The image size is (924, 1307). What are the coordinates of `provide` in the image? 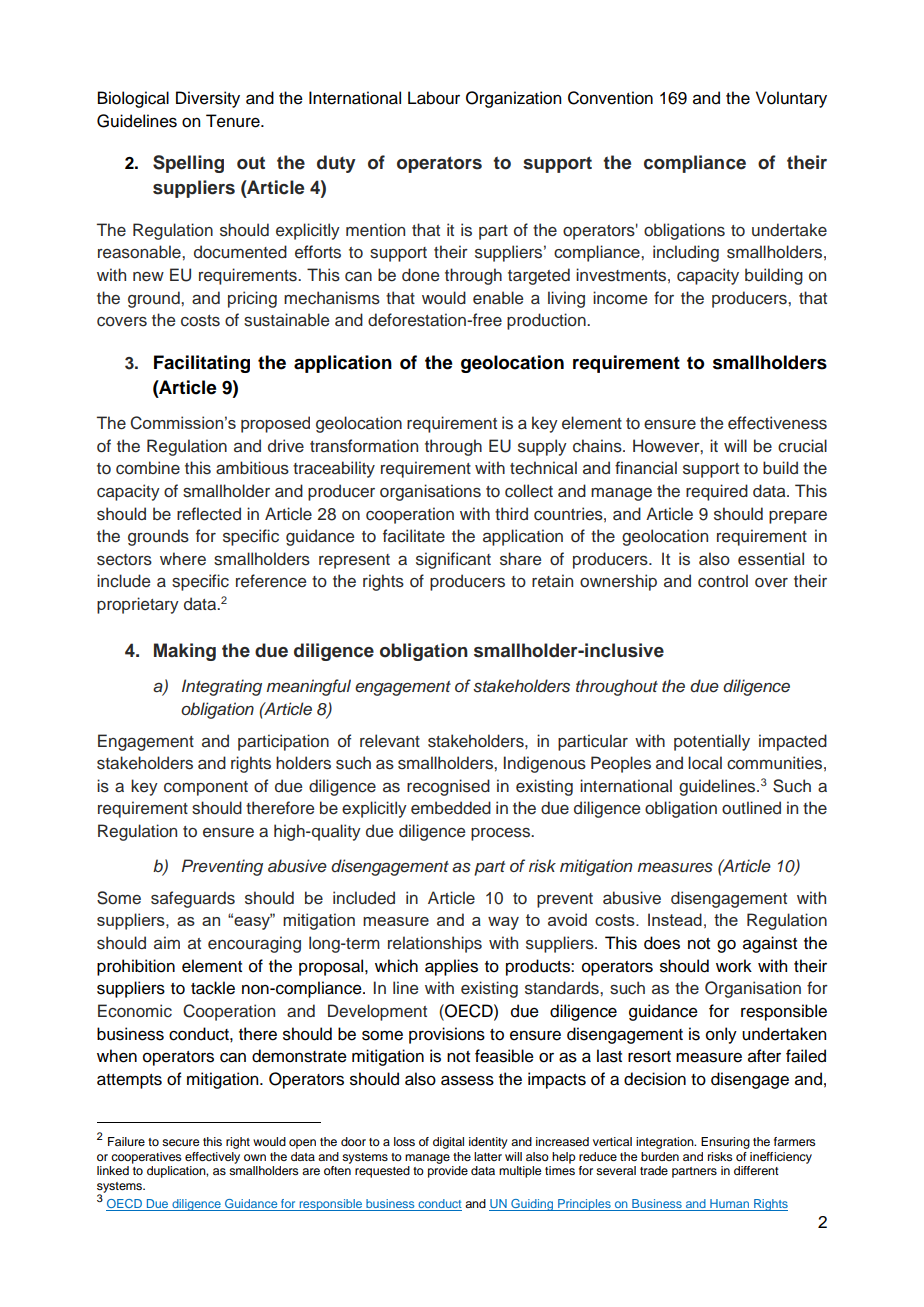 It's located at (448, 1172).
